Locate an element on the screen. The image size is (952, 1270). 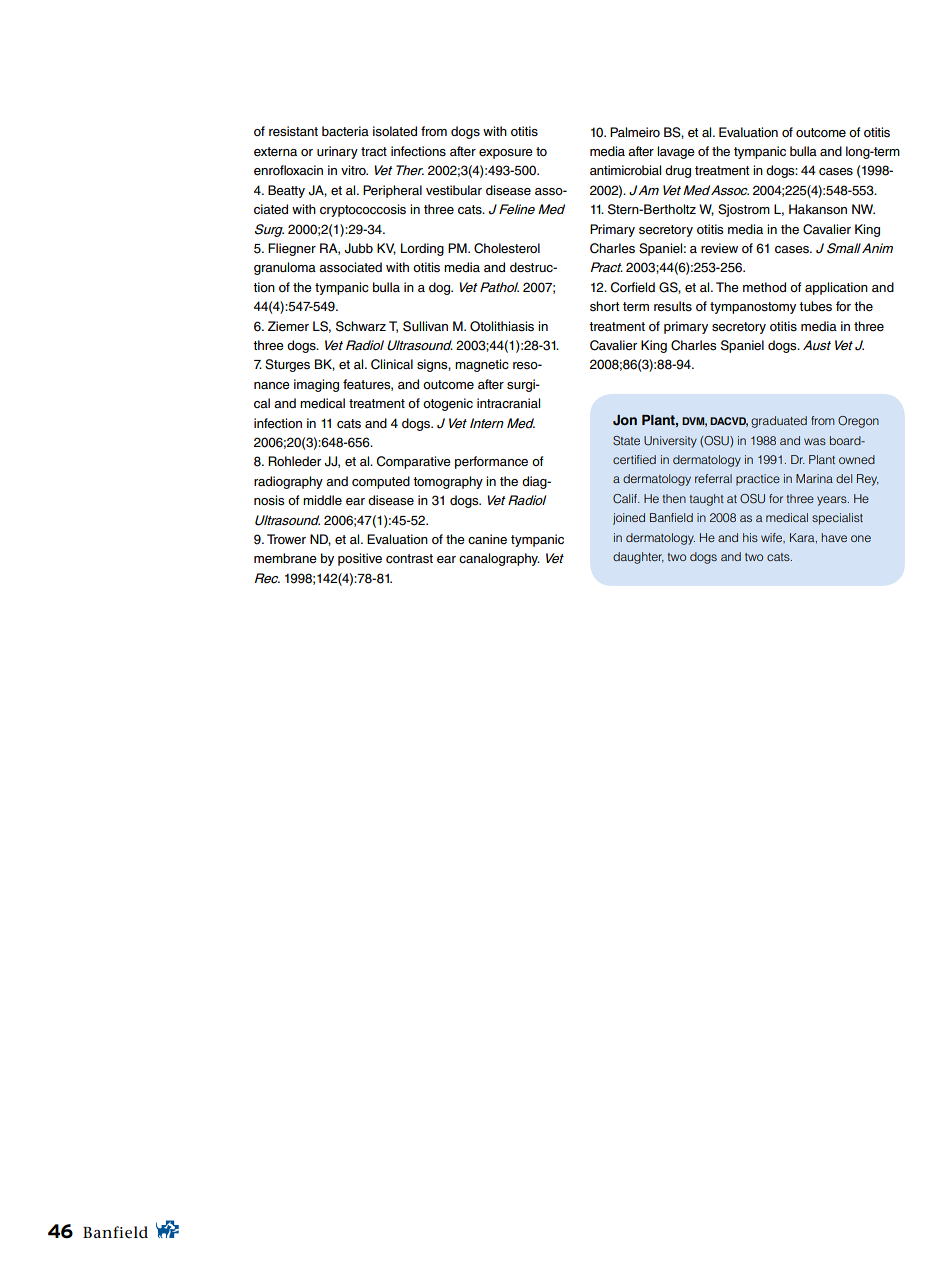
tubes is located at coordinates (815, 306).
